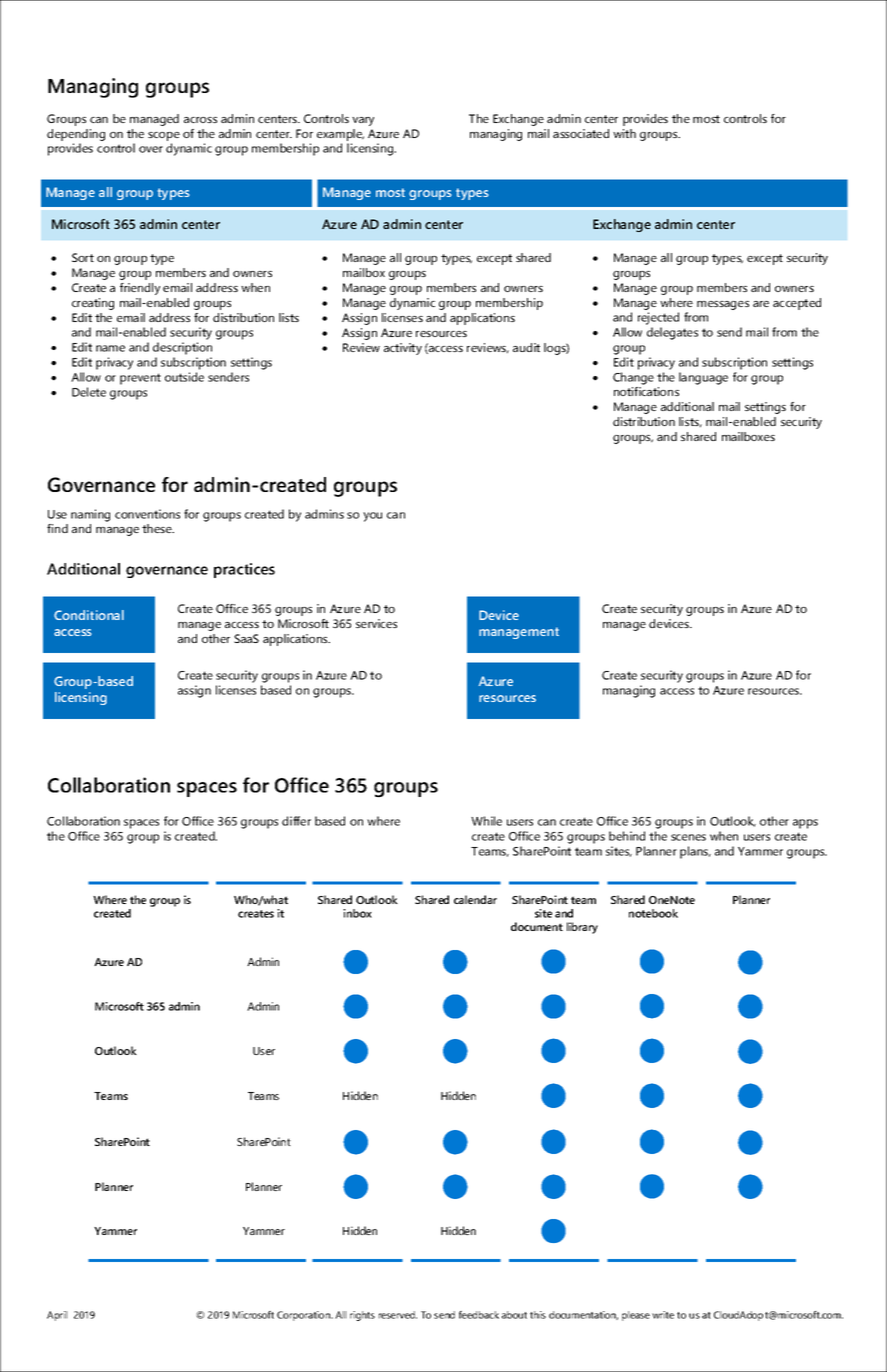 This image has height=1372, width=887. What do you see at coordinates (486, 821) in the image?
I see `While` at bounding box center [486, 821].
